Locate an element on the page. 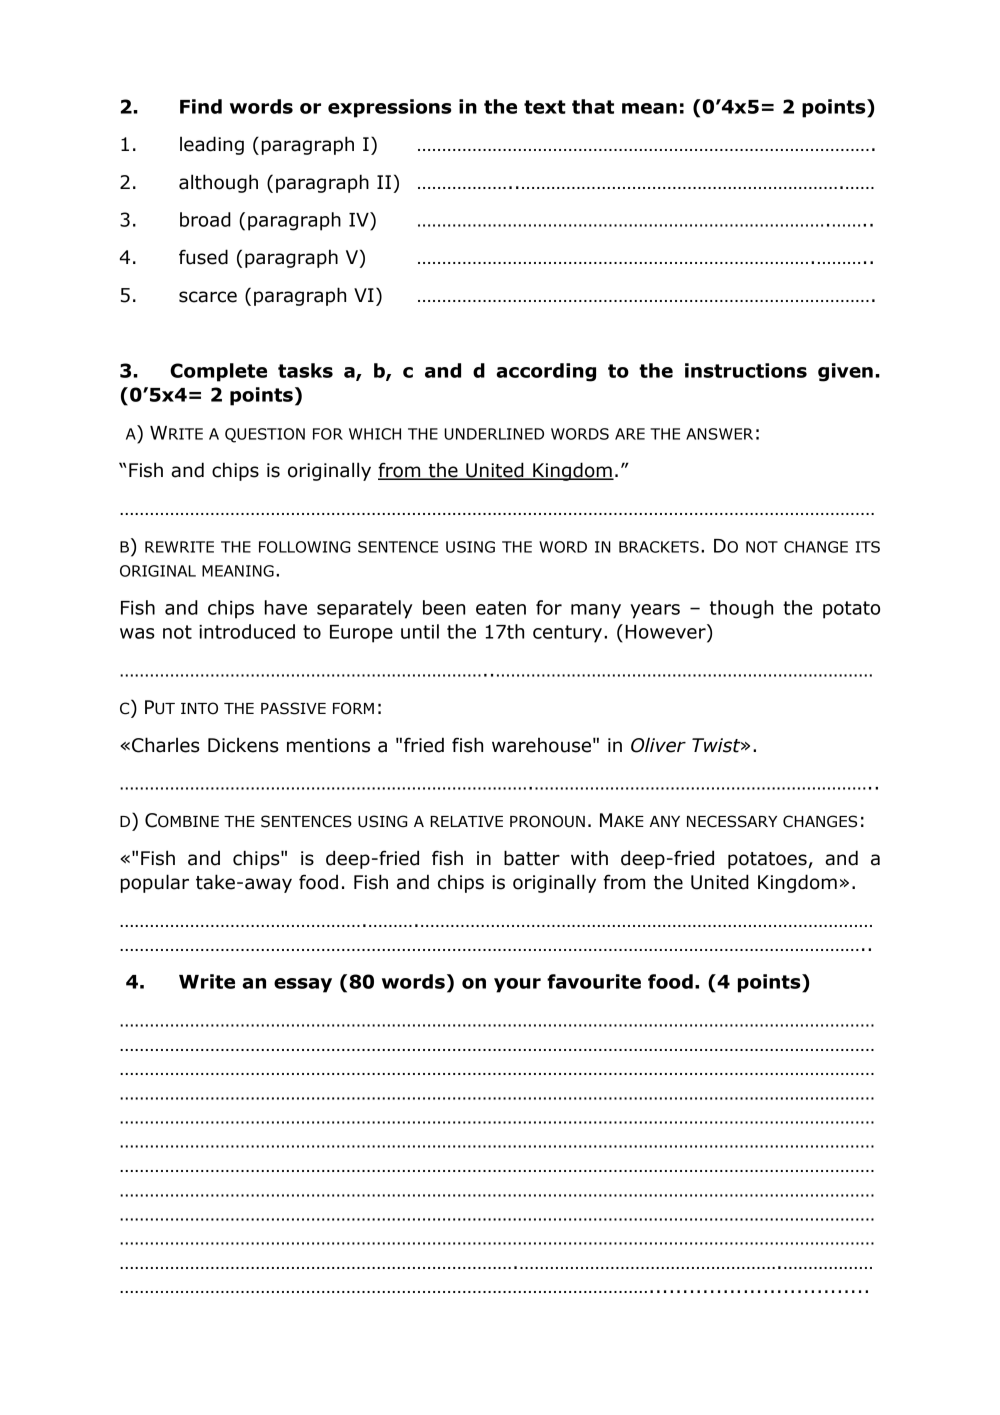 The image size is (1000, 1415). introduced is located at coordinates (247, 631).
